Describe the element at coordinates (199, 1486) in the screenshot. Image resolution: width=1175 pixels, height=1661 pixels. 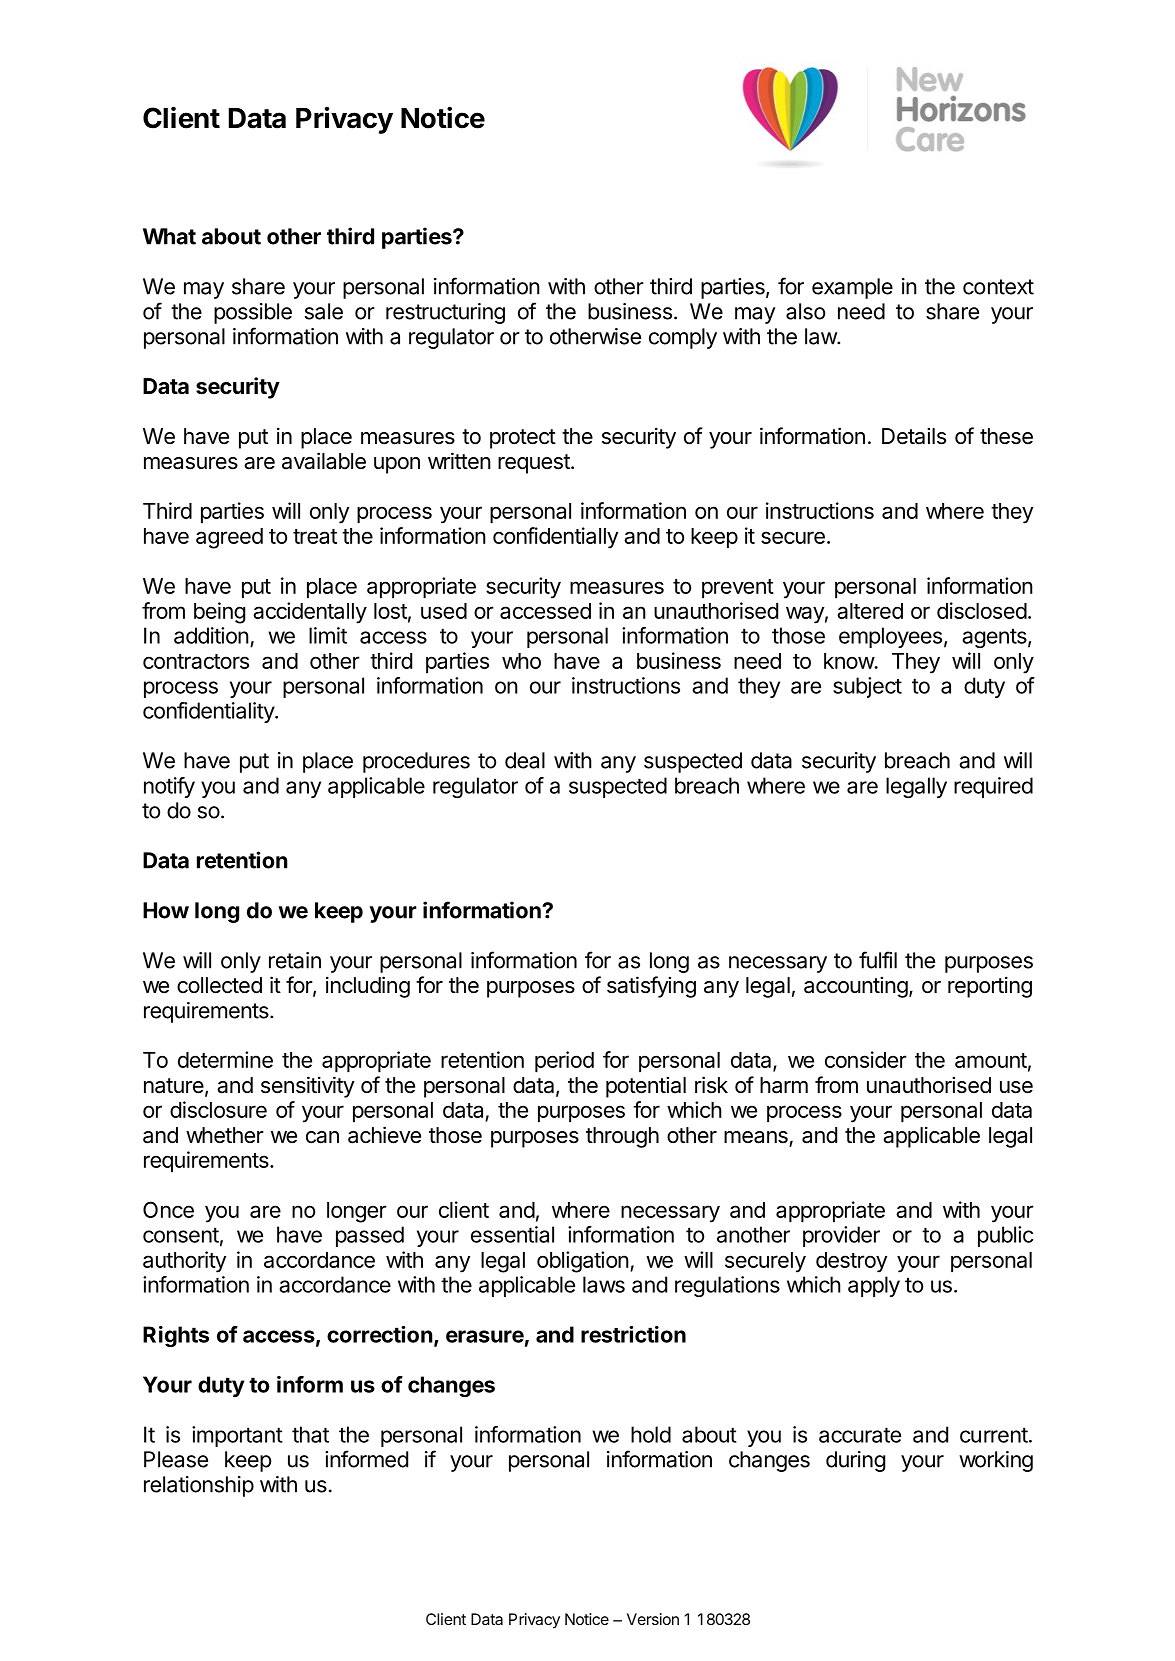
I see `relationship` at that location.
